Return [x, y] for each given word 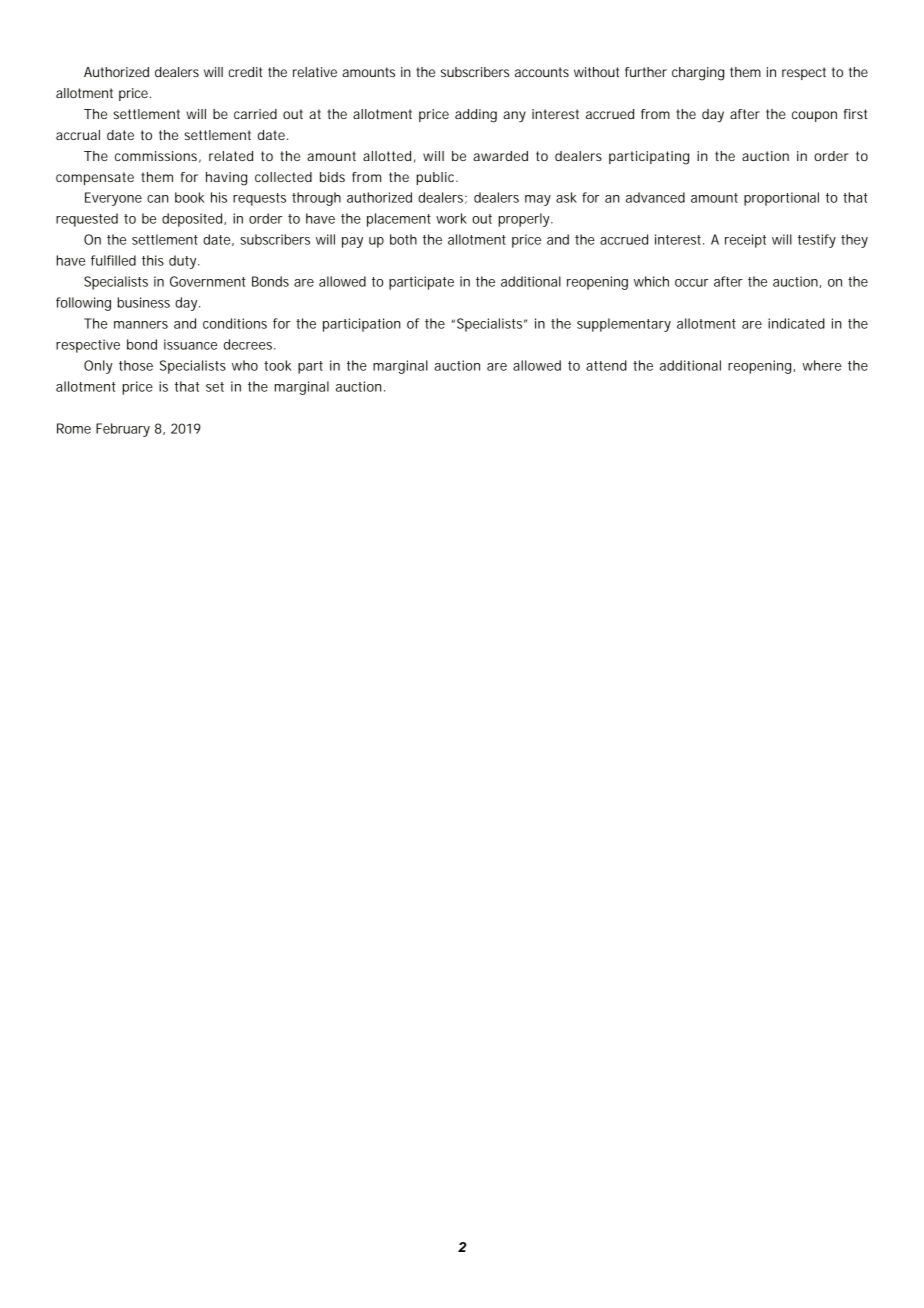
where [822, 365]
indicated [796, 323]
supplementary [624, 325]
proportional [781, 199]
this [153, 260]
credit [245, 72]
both [403, 239]
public [436, 178]
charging [698, 74]
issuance [190, 344]
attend [606, 365]
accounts [542, 72]
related [231, 156]
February [123, 430]
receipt [745, 241]
